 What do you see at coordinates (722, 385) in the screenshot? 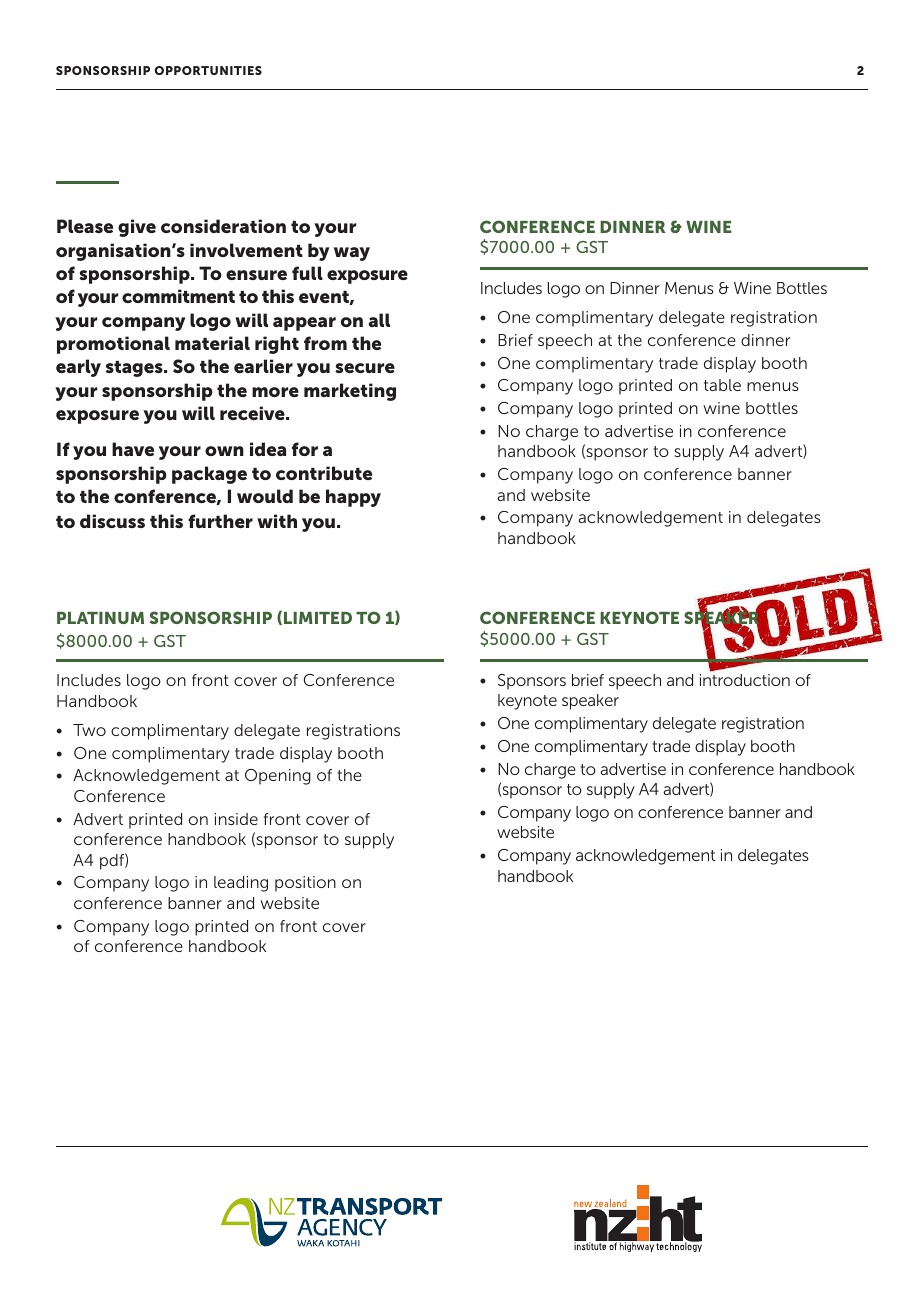
I see `table` at bounding box center [722, 385].
